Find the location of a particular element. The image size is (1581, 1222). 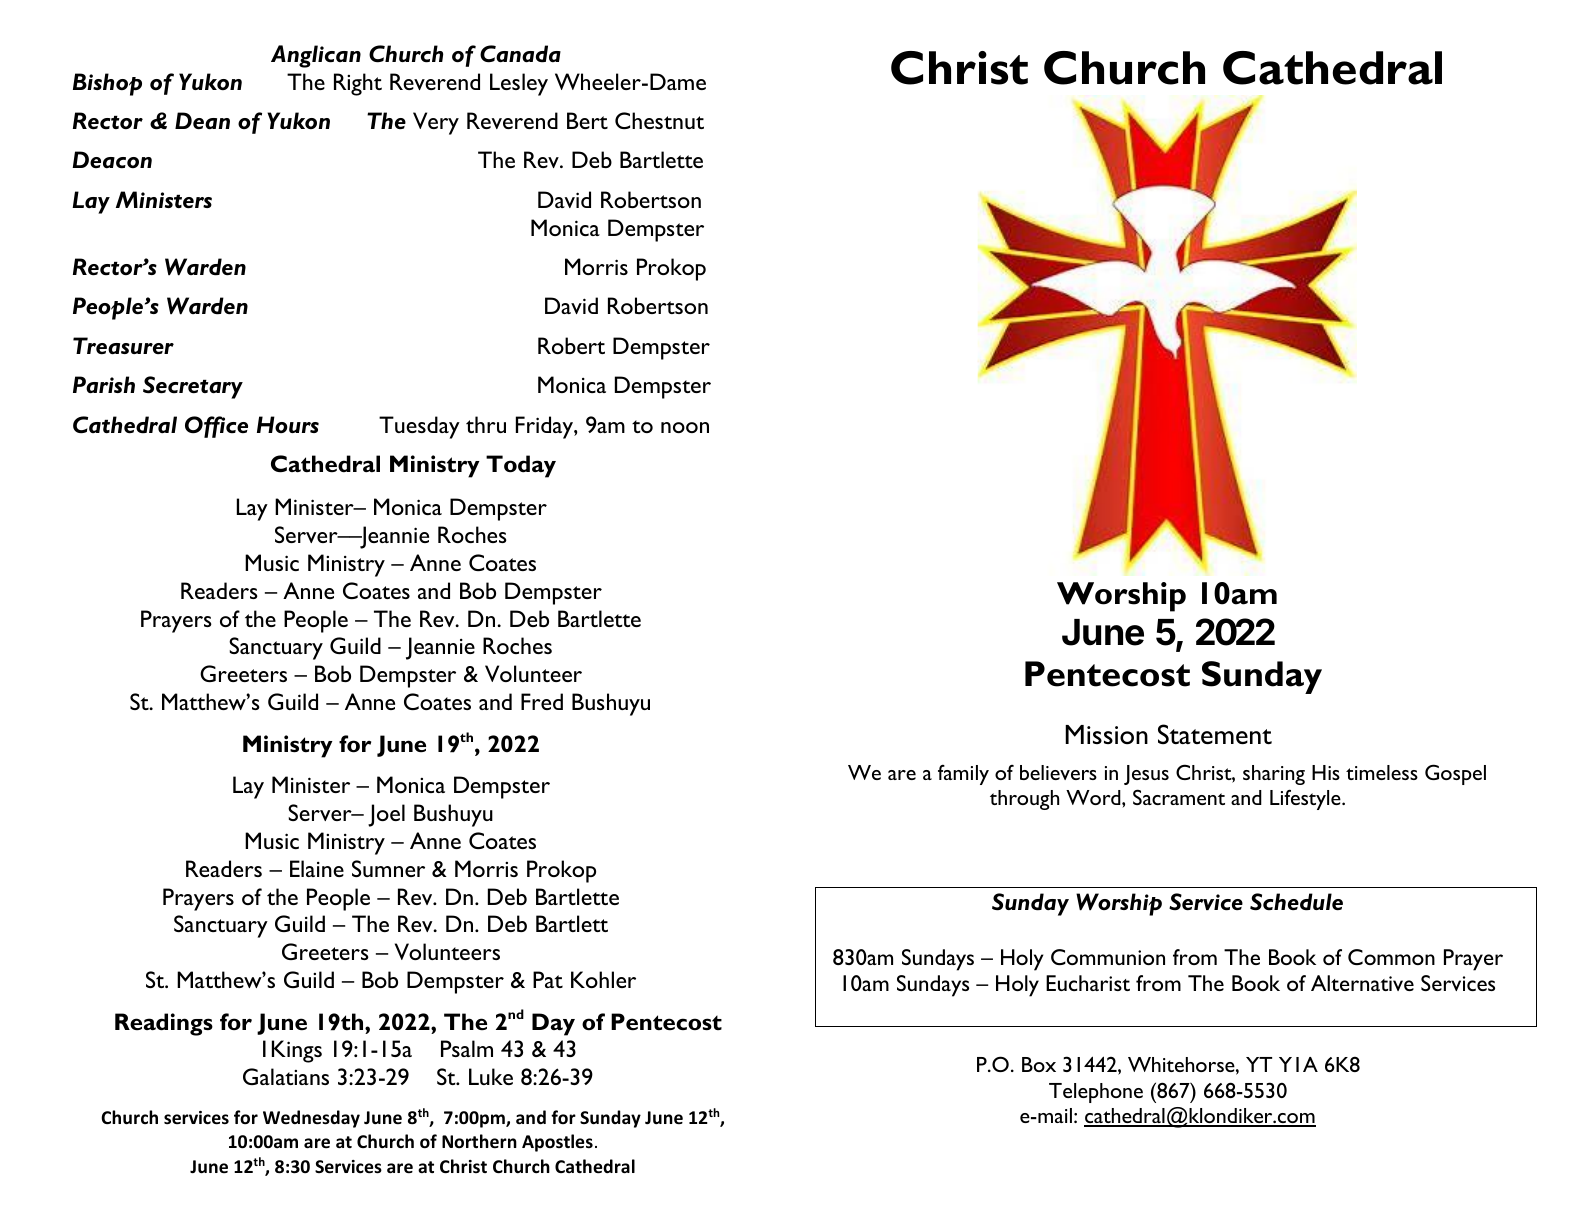

Statement is located at coordinates (1215, 734).
